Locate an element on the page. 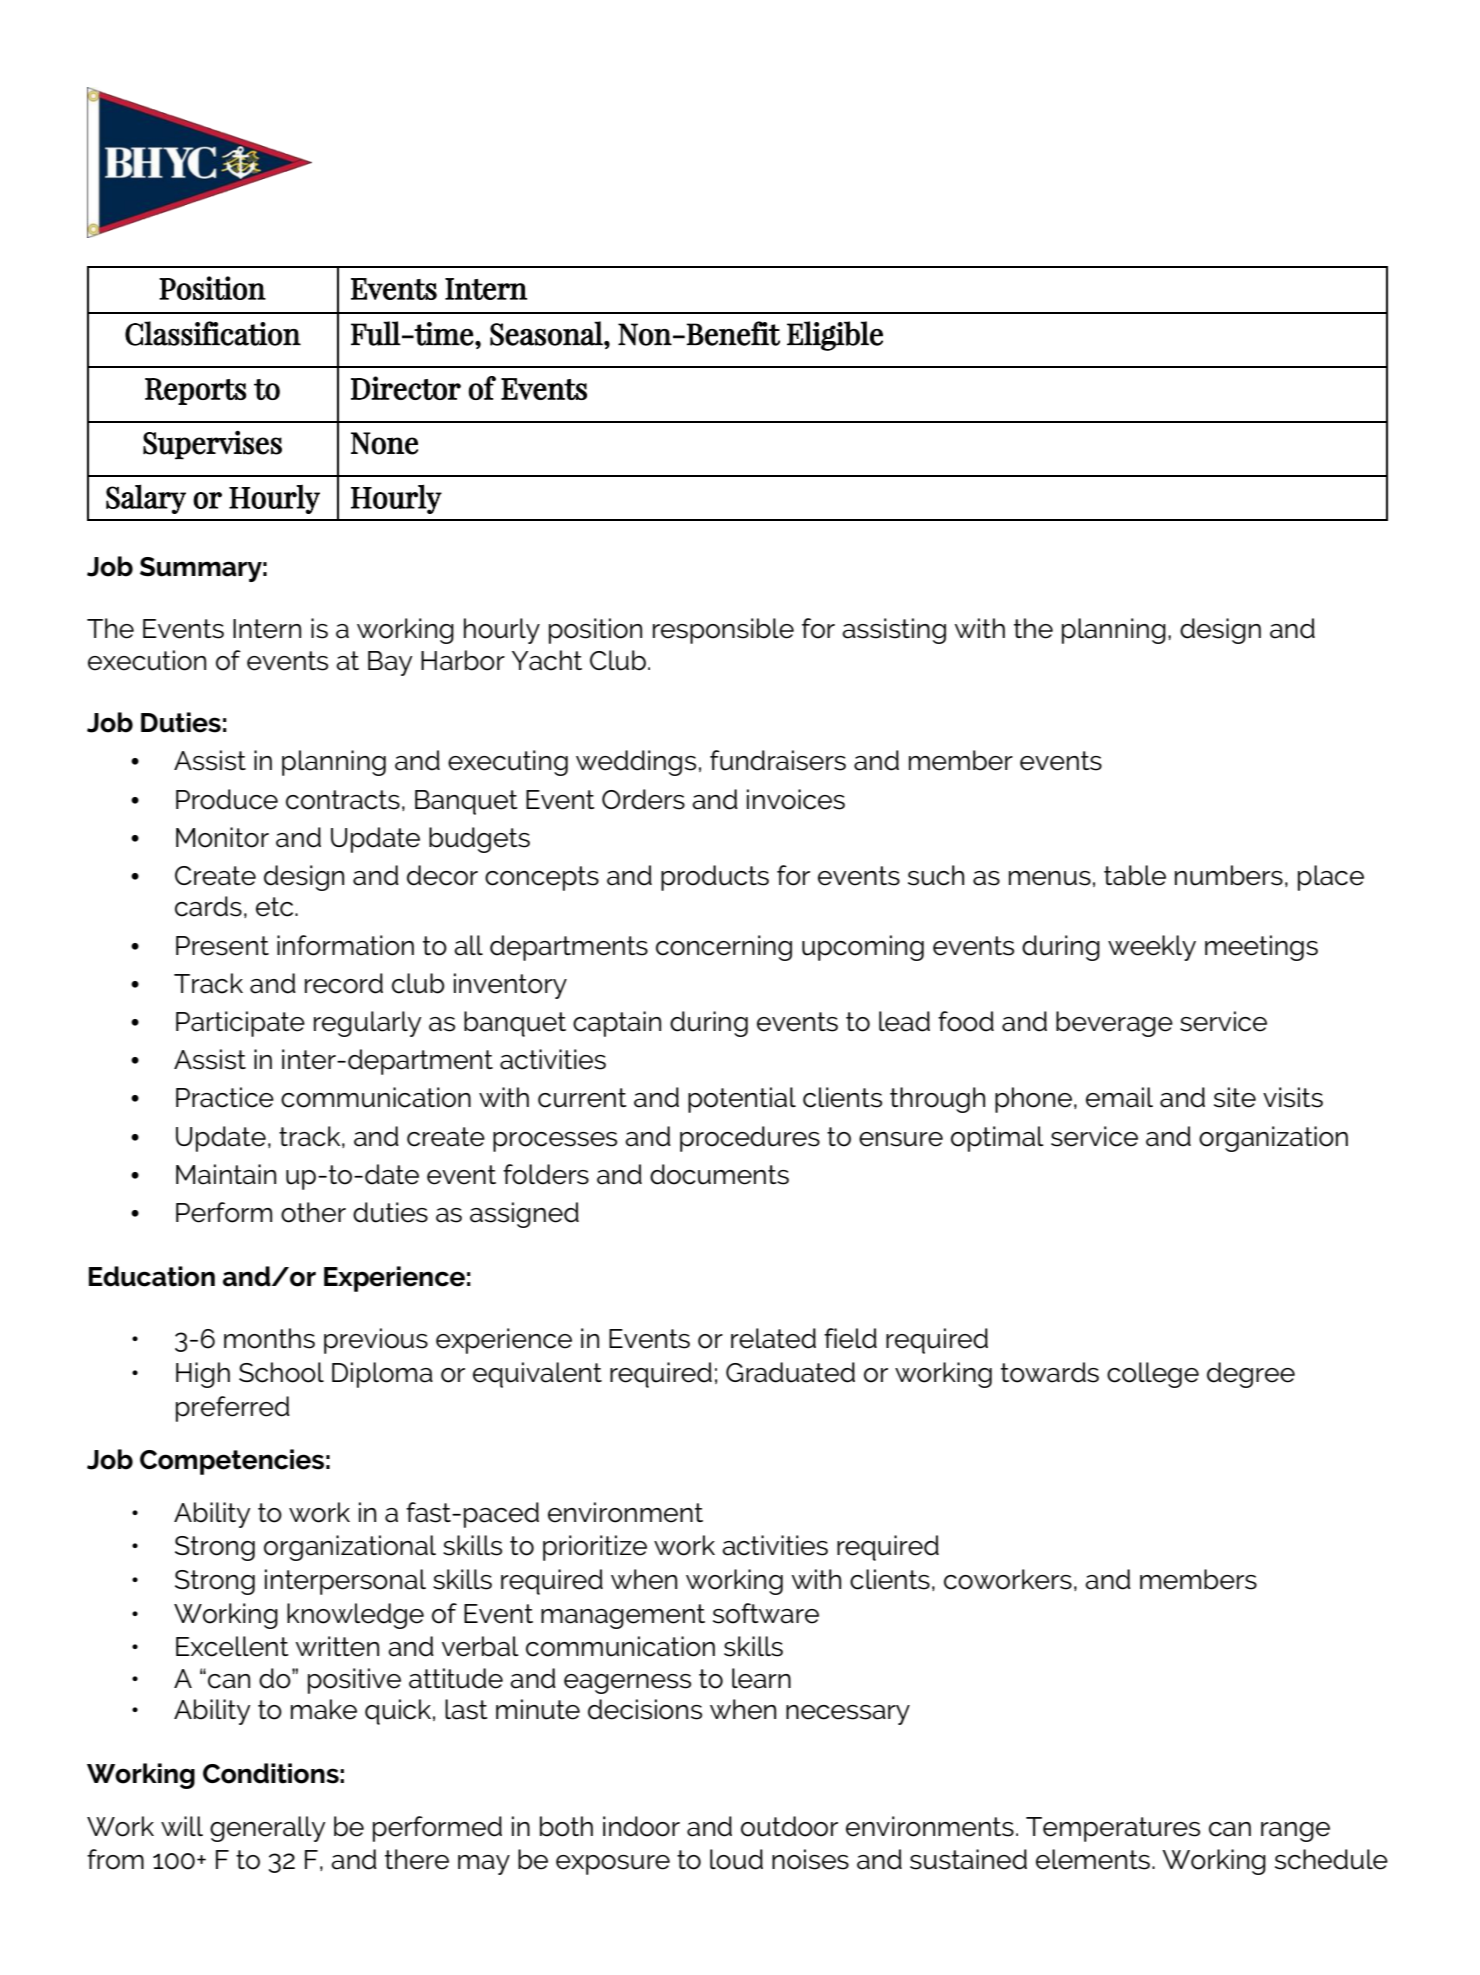  responsible is located at coordinates (723, 631).
